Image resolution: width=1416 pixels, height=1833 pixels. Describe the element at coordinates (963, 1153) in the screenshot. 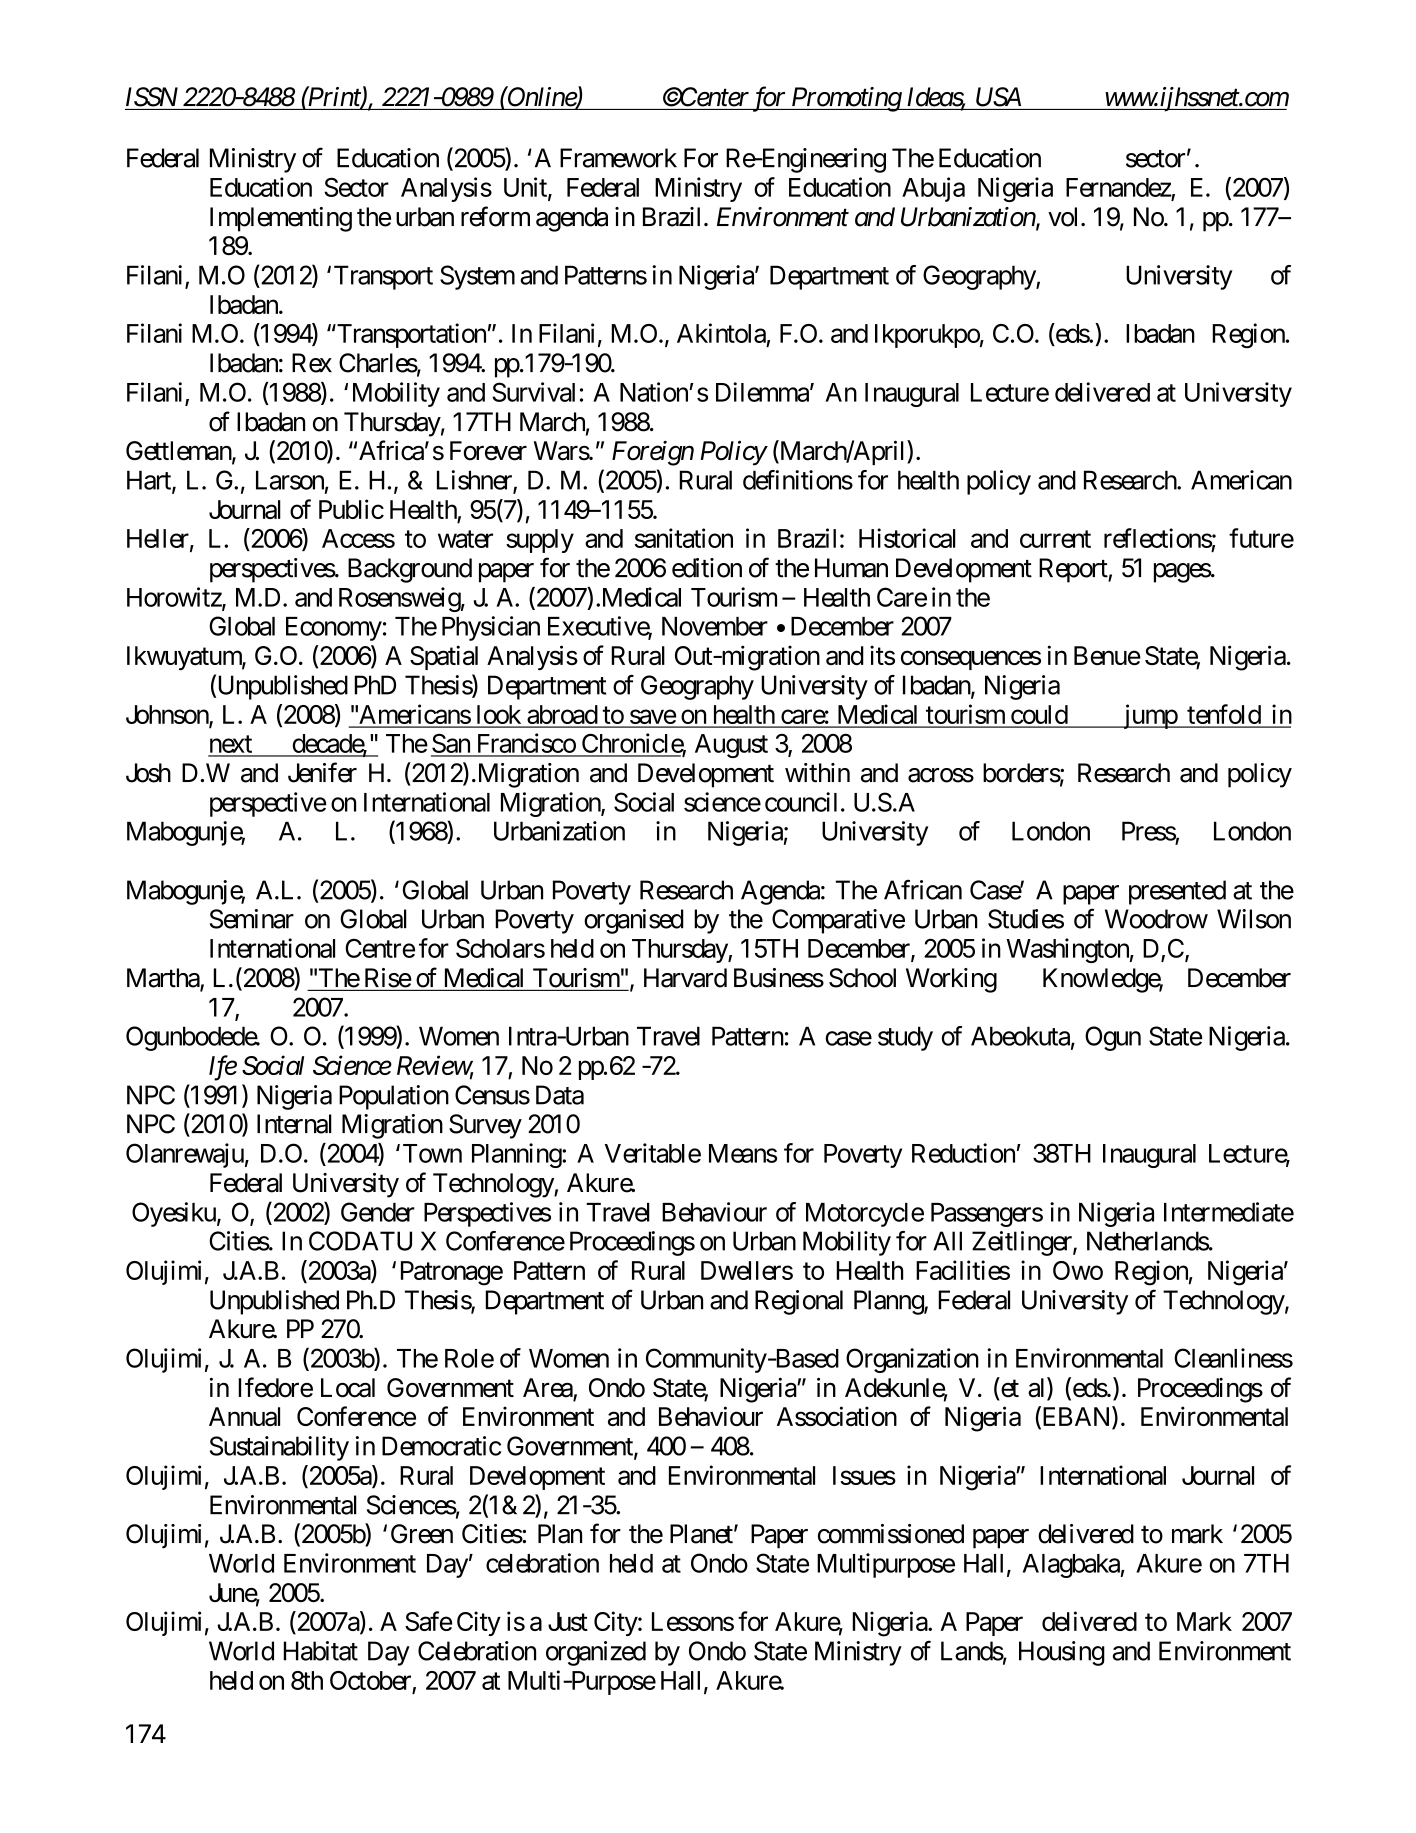

I see `Reduction` at that location.
